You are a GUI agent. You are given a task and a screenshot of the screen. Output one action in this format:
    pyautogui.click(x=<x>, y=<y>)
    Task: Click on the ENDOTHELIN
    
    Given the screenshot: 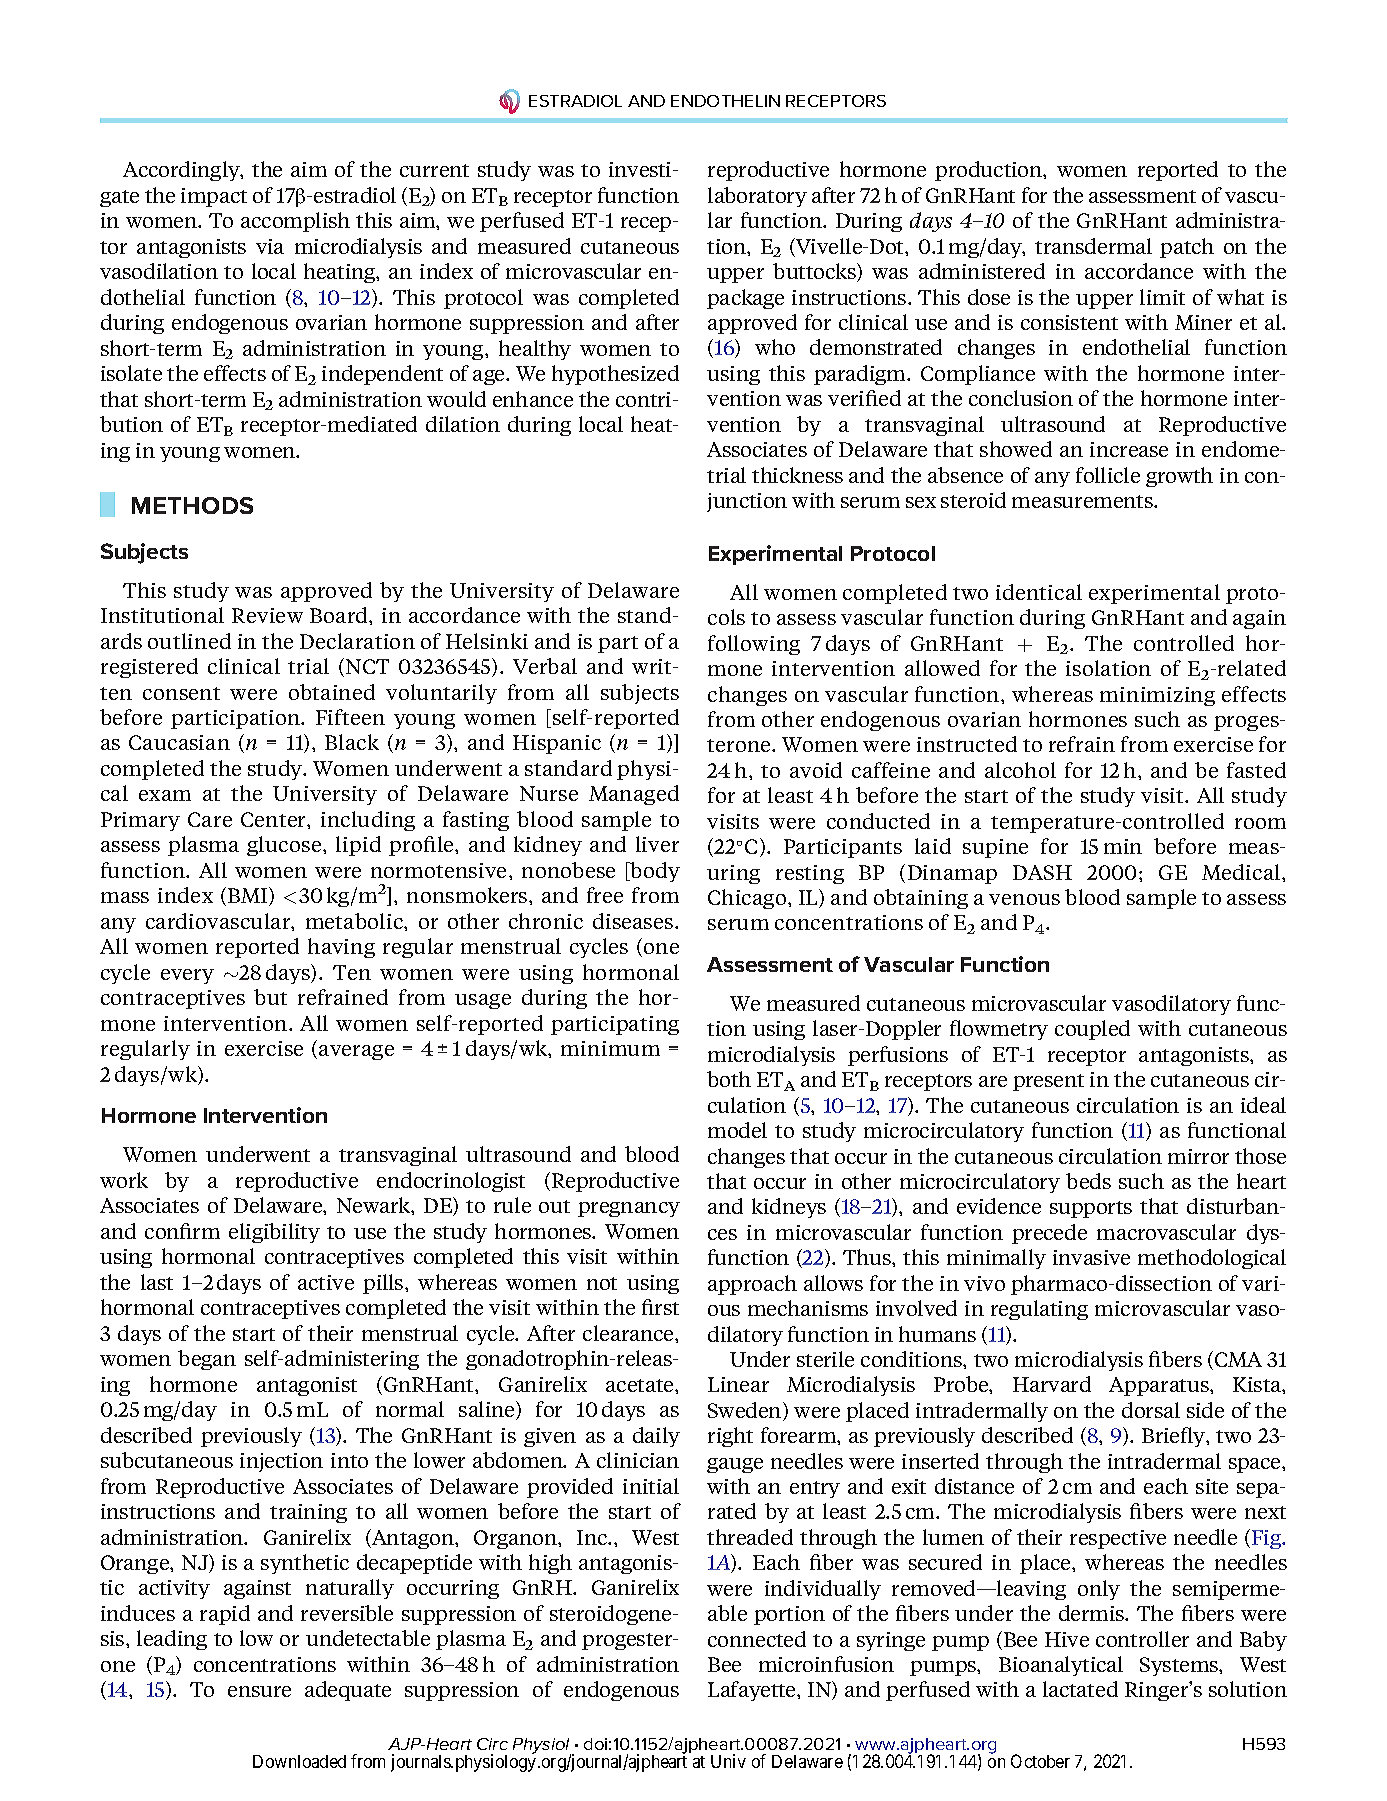 What is the action you would take?
    pyautogui.click(x=725, y=101)
